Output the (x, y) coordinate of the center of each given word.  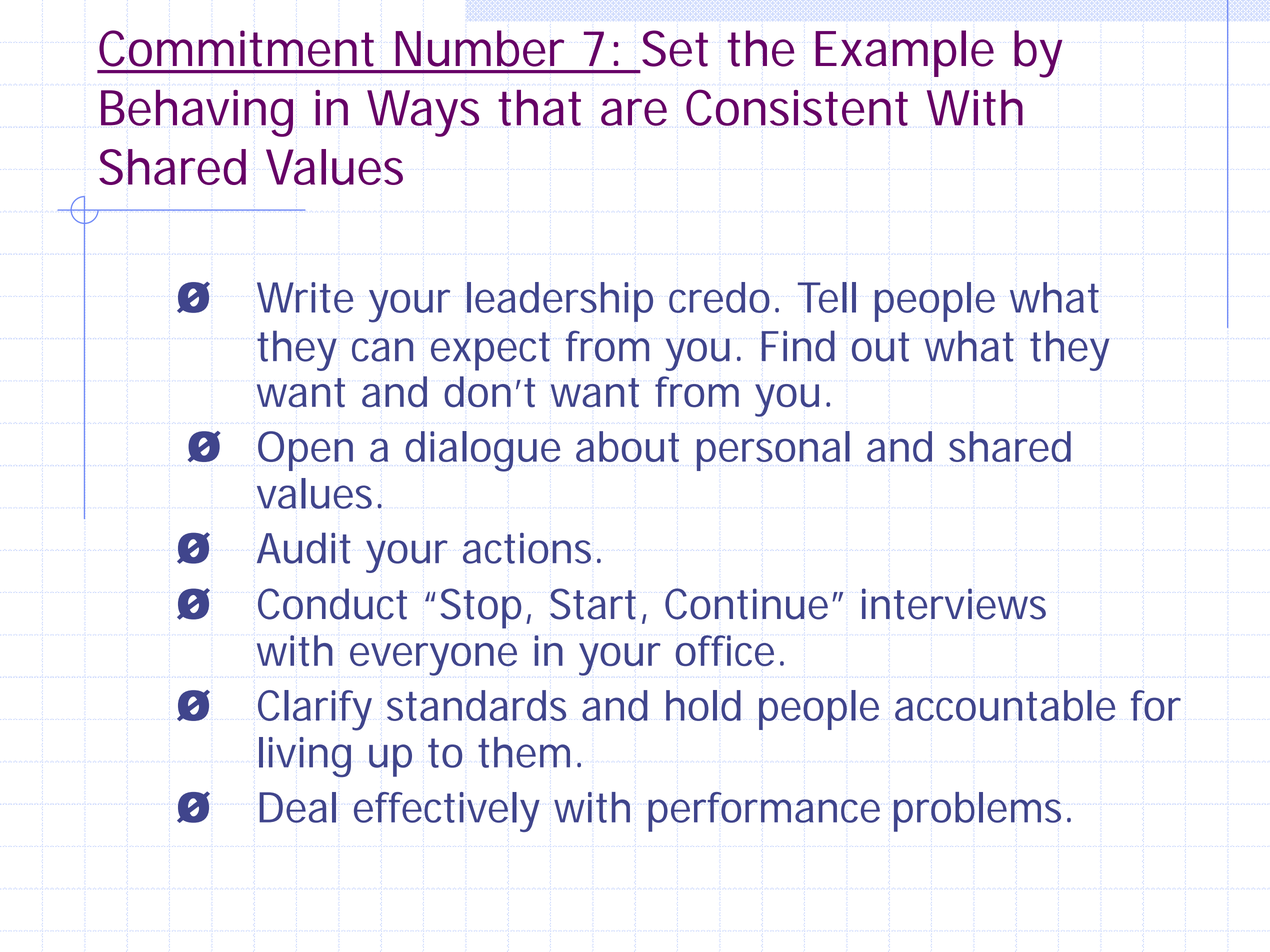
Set (675, 48)
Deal (297, 807)
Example (904, 53)
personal (773, 451)
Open (305, 451)
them (524, 752)
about (627, 446)
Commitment (236, 48)
